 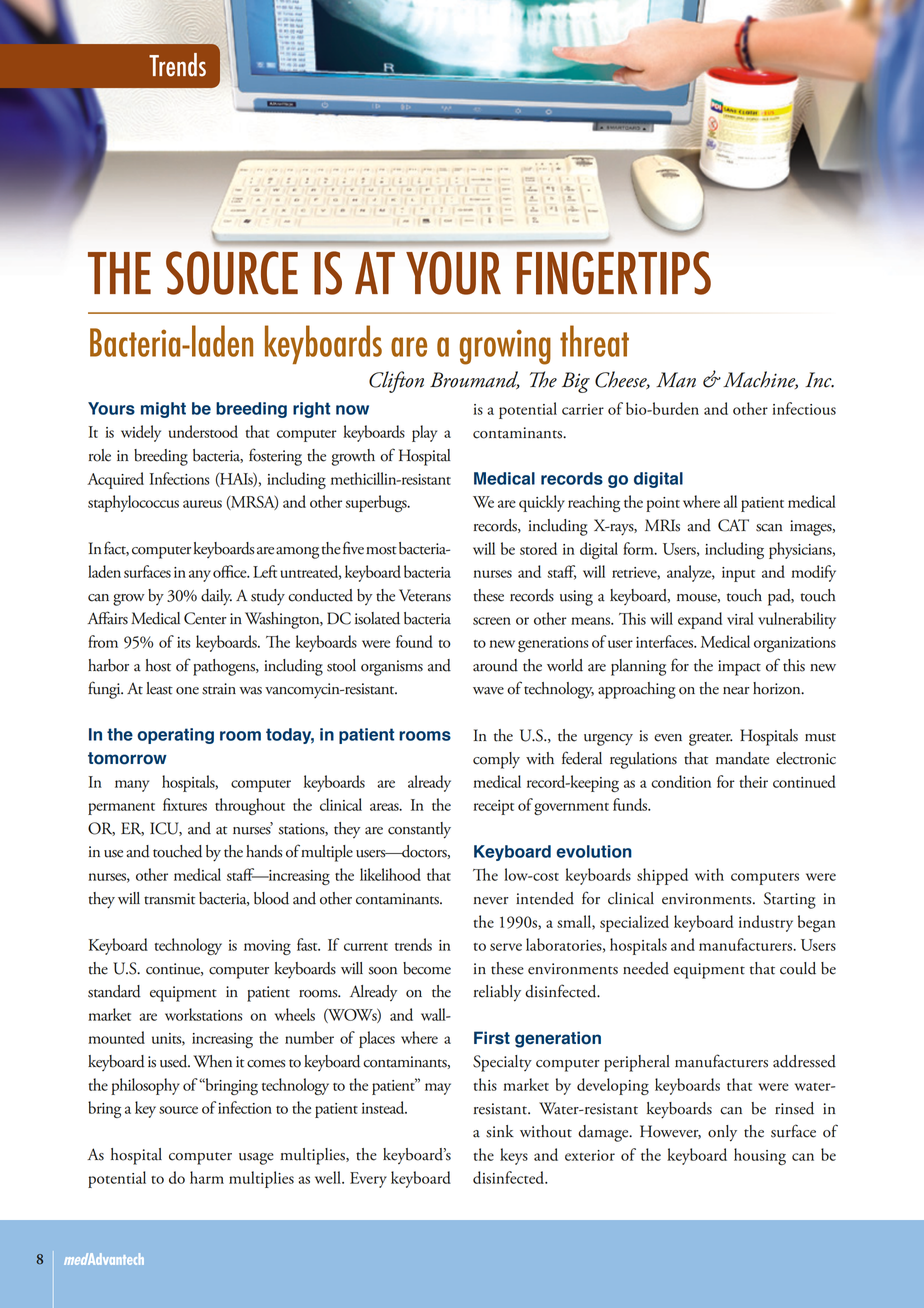 I want to click on FINGERTIPS, so click(x=614, y=273).
